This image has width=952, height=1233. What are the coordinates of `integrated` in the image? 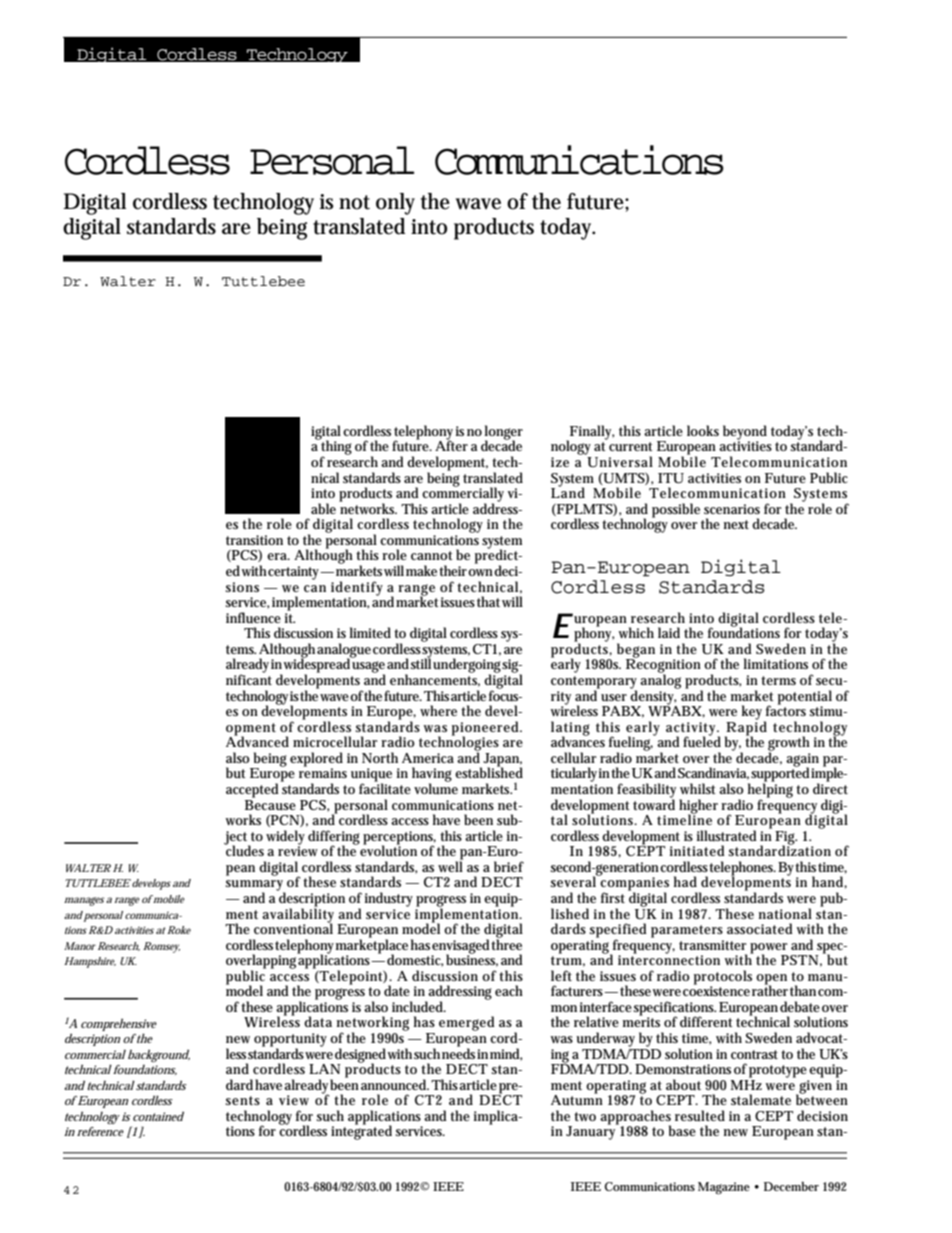 It's located at (361, 1132).
